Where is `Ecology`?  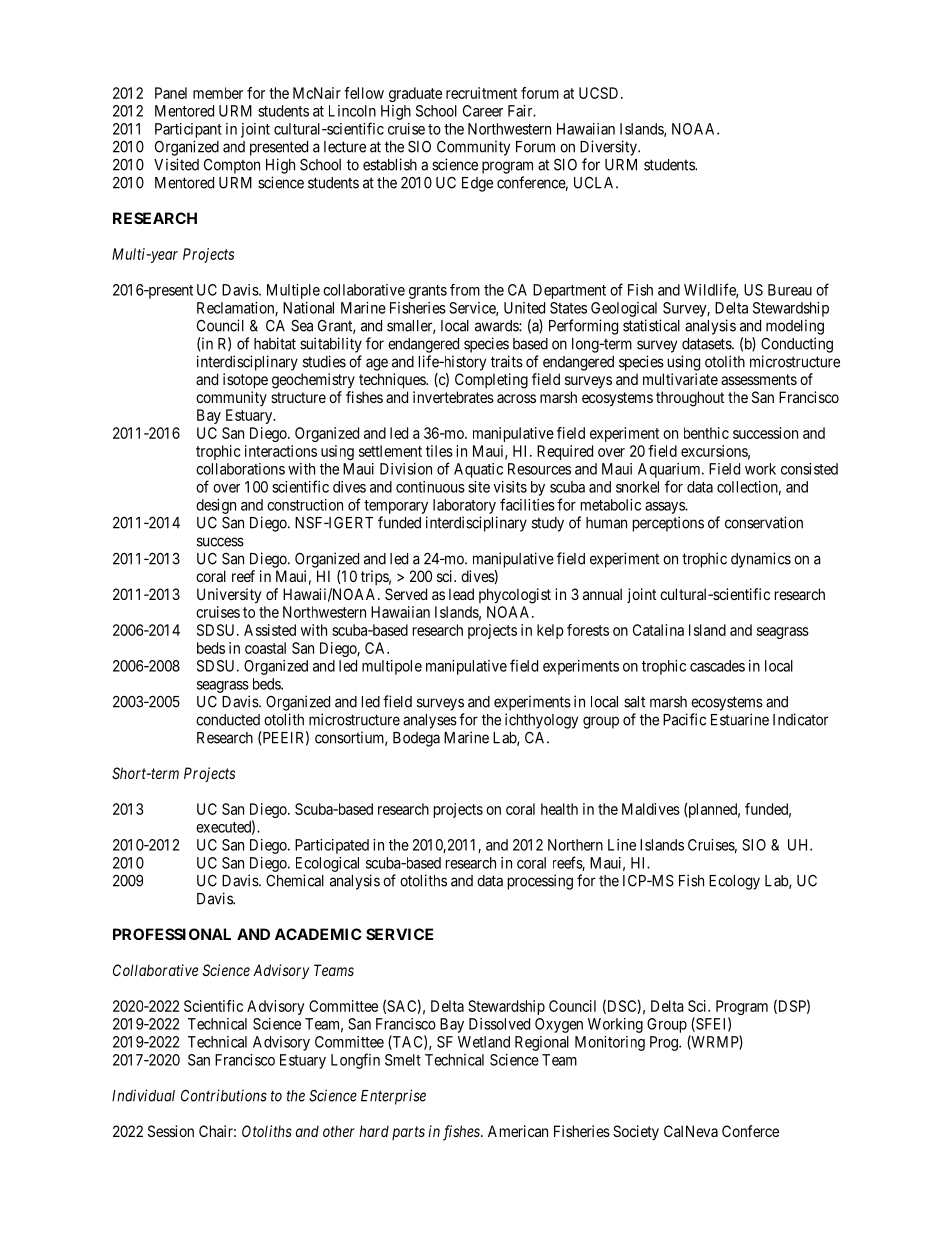
Ecology is located at coordinates (734, 882).
